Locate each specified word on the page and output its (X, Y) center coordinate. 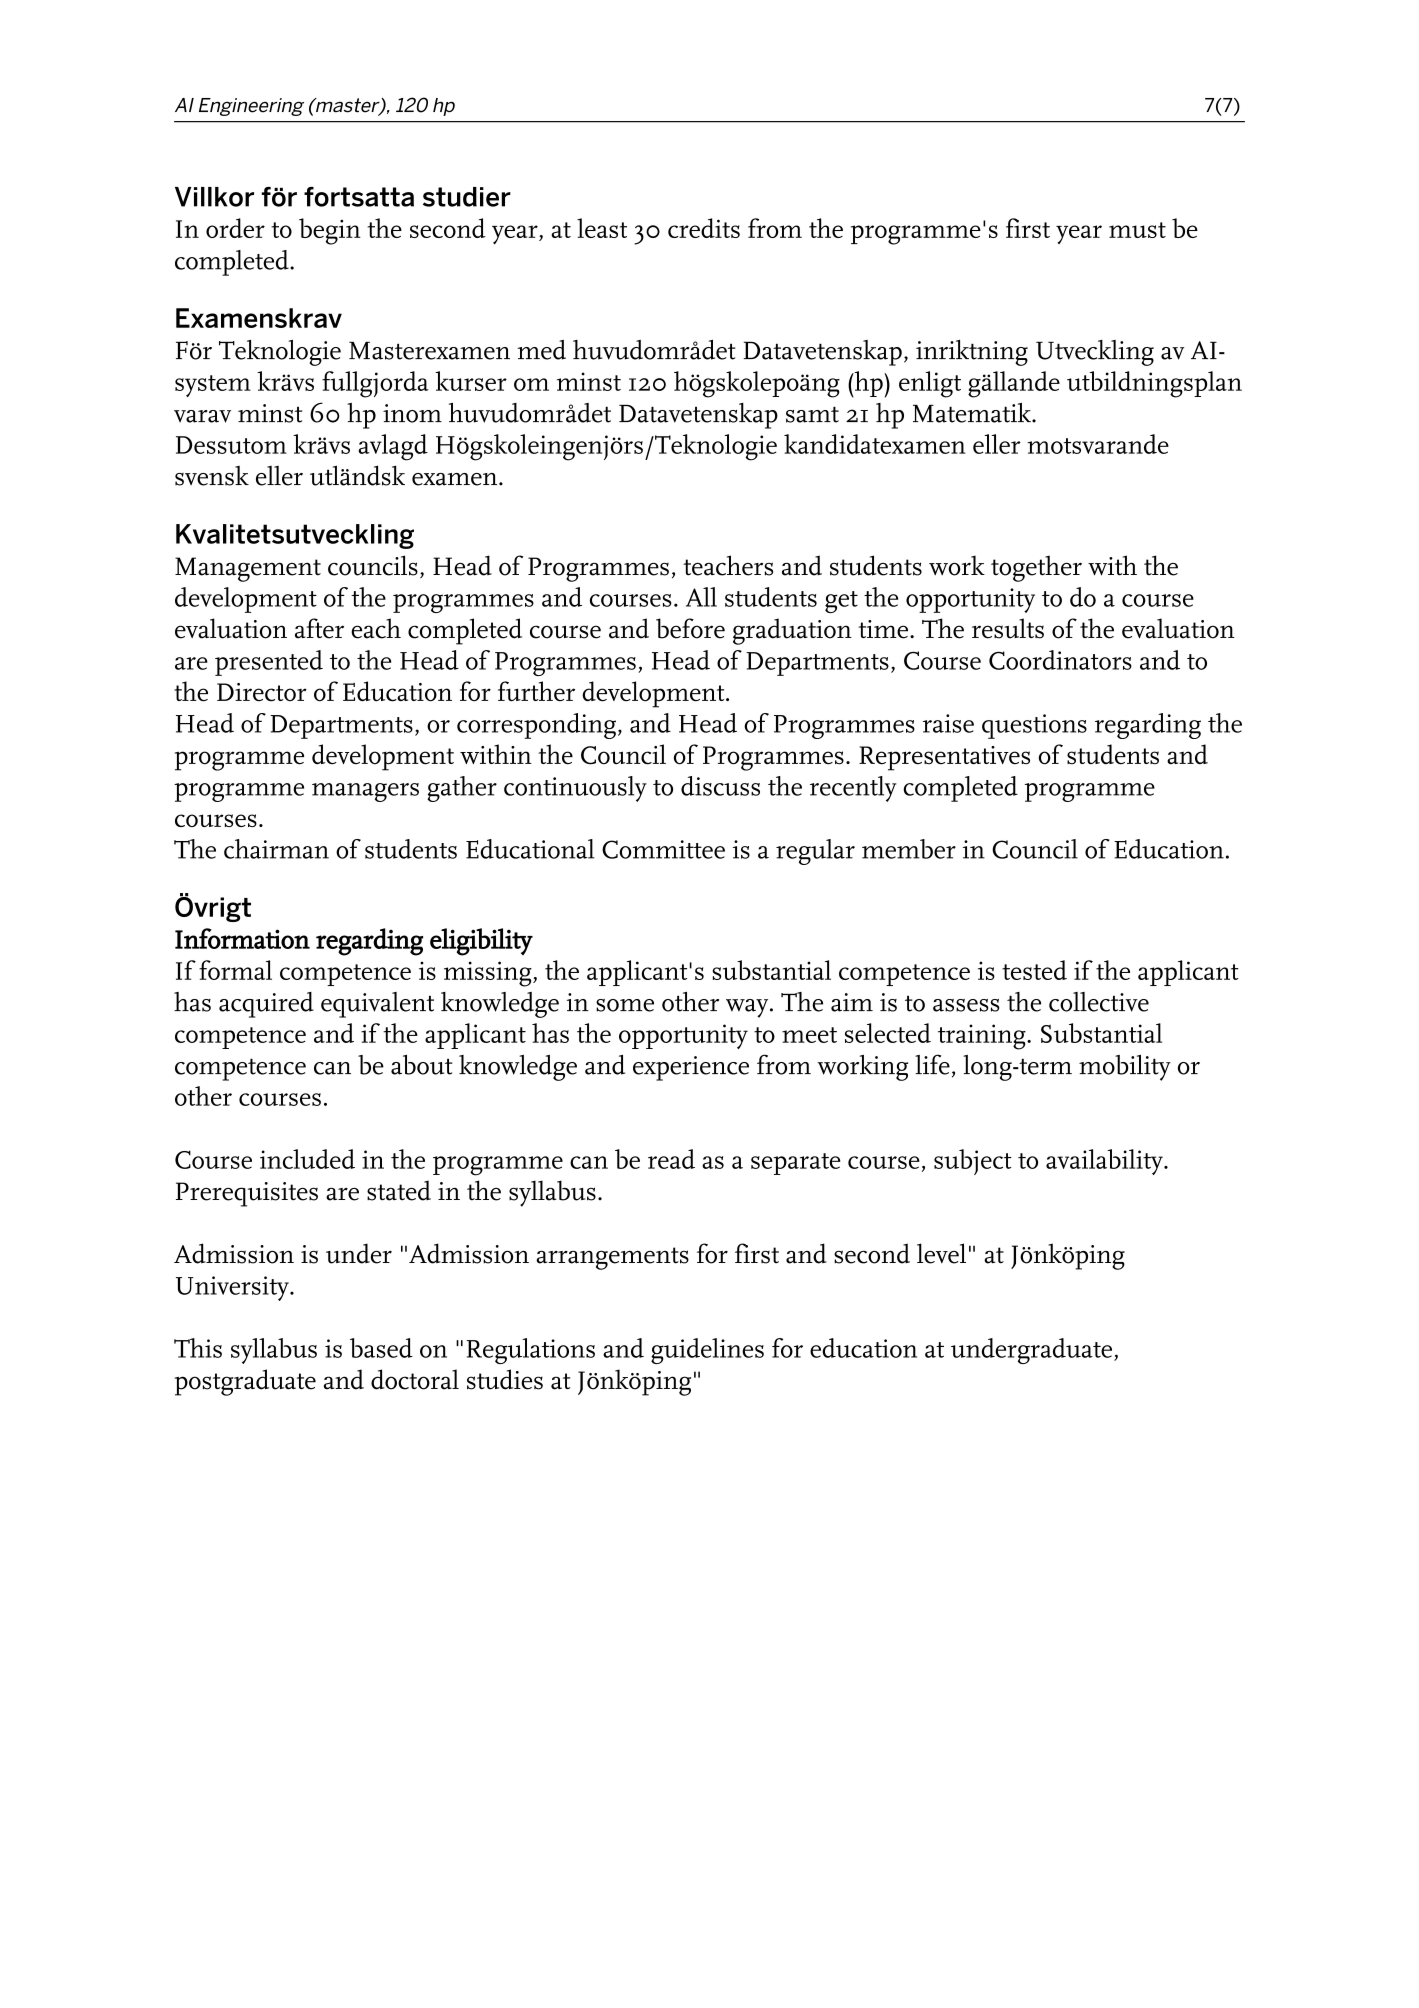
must (1137, 230)
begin (330, 231)
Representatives (944, 758)
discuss (720, 786)
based (381, 1348)
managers (365, 792)
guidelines (707, 1351)
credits (704, 228)
